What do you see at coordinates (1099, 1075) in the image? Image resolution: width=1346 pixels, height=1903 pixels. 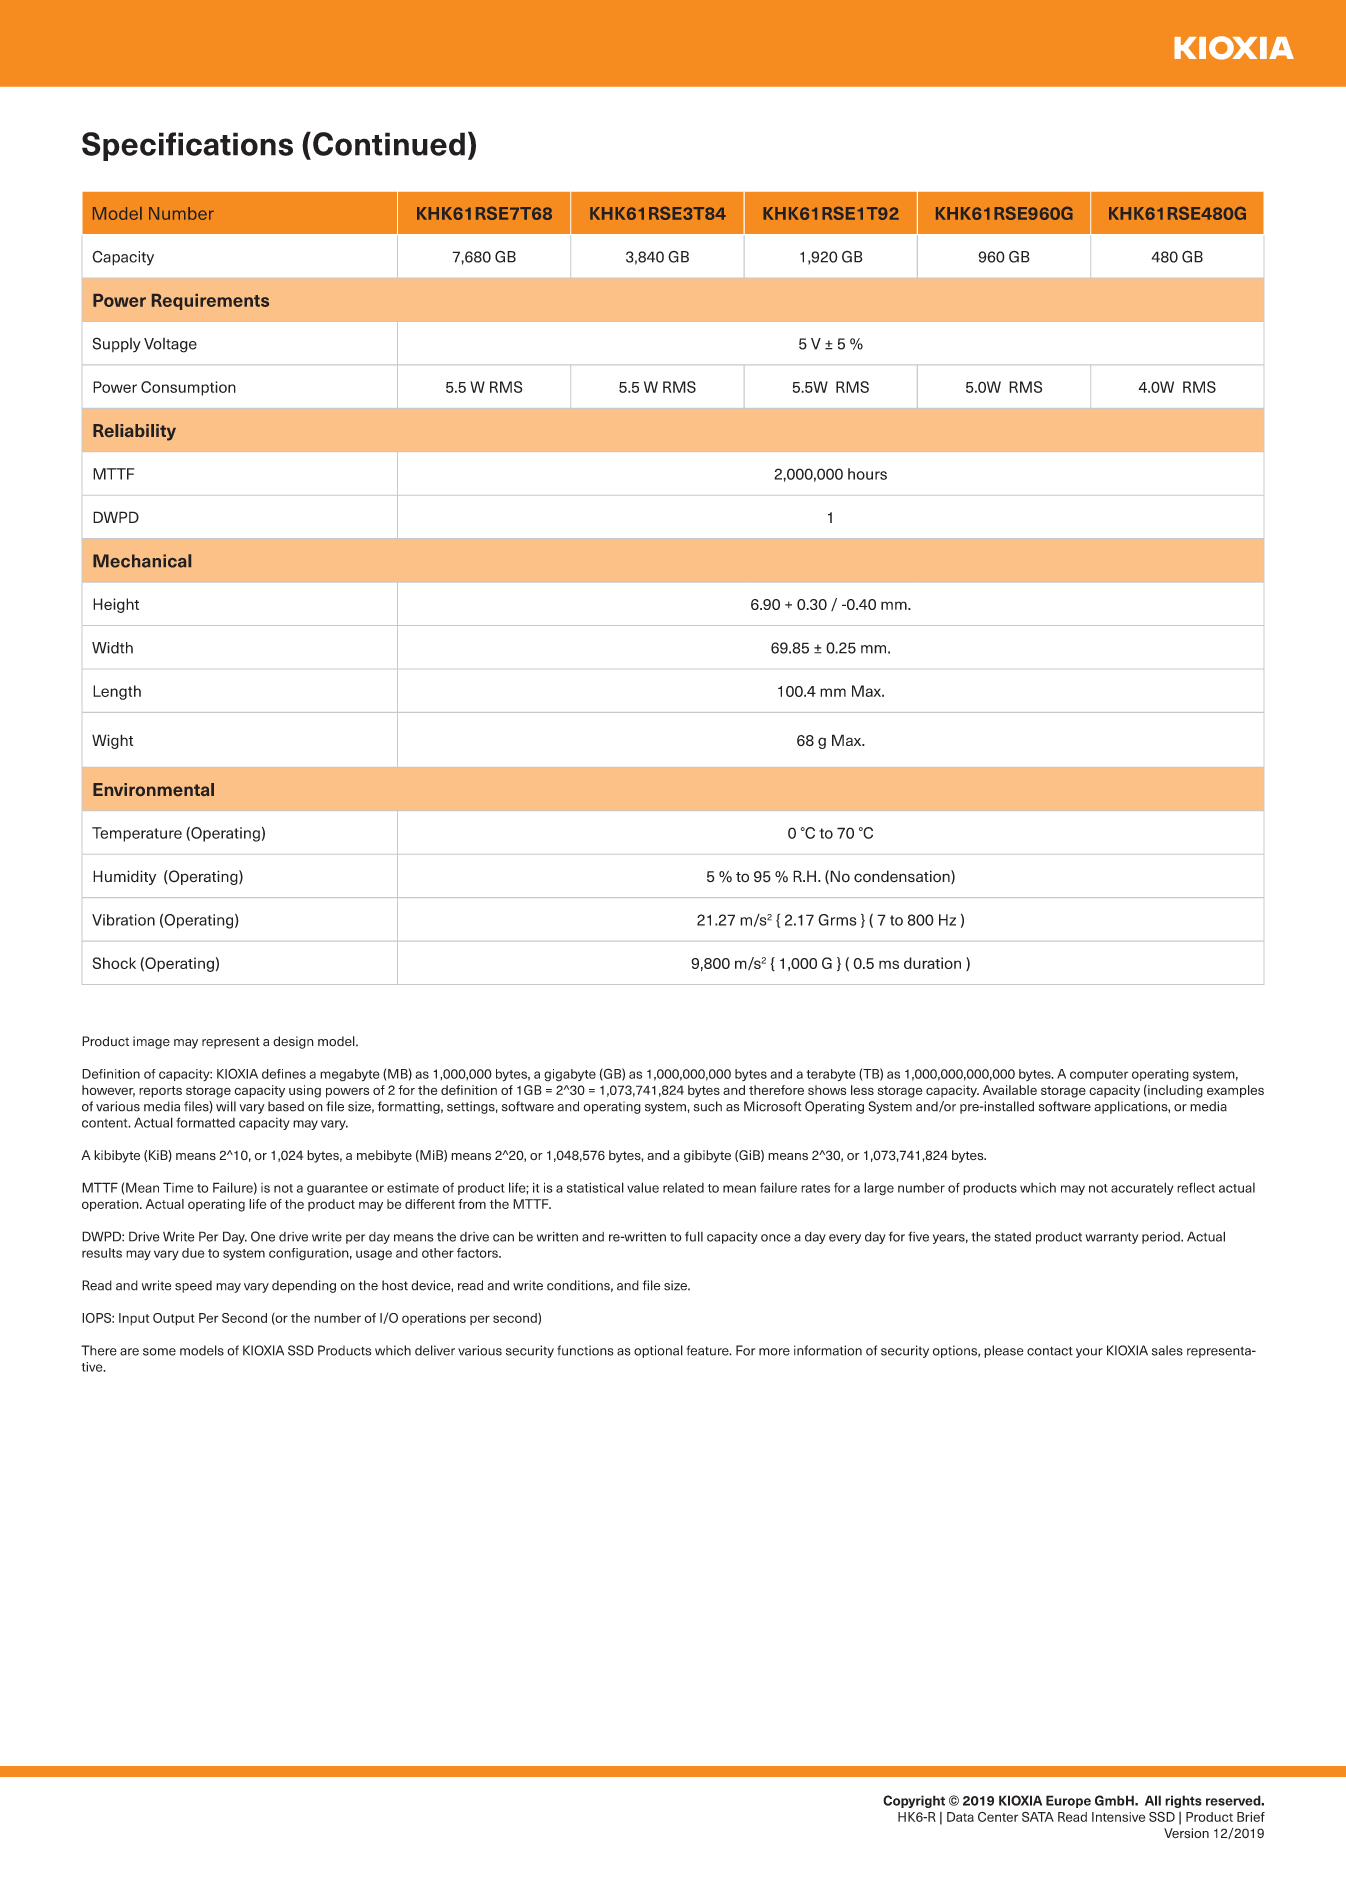 I see `computer` at bounding box center [1099, 1075].
